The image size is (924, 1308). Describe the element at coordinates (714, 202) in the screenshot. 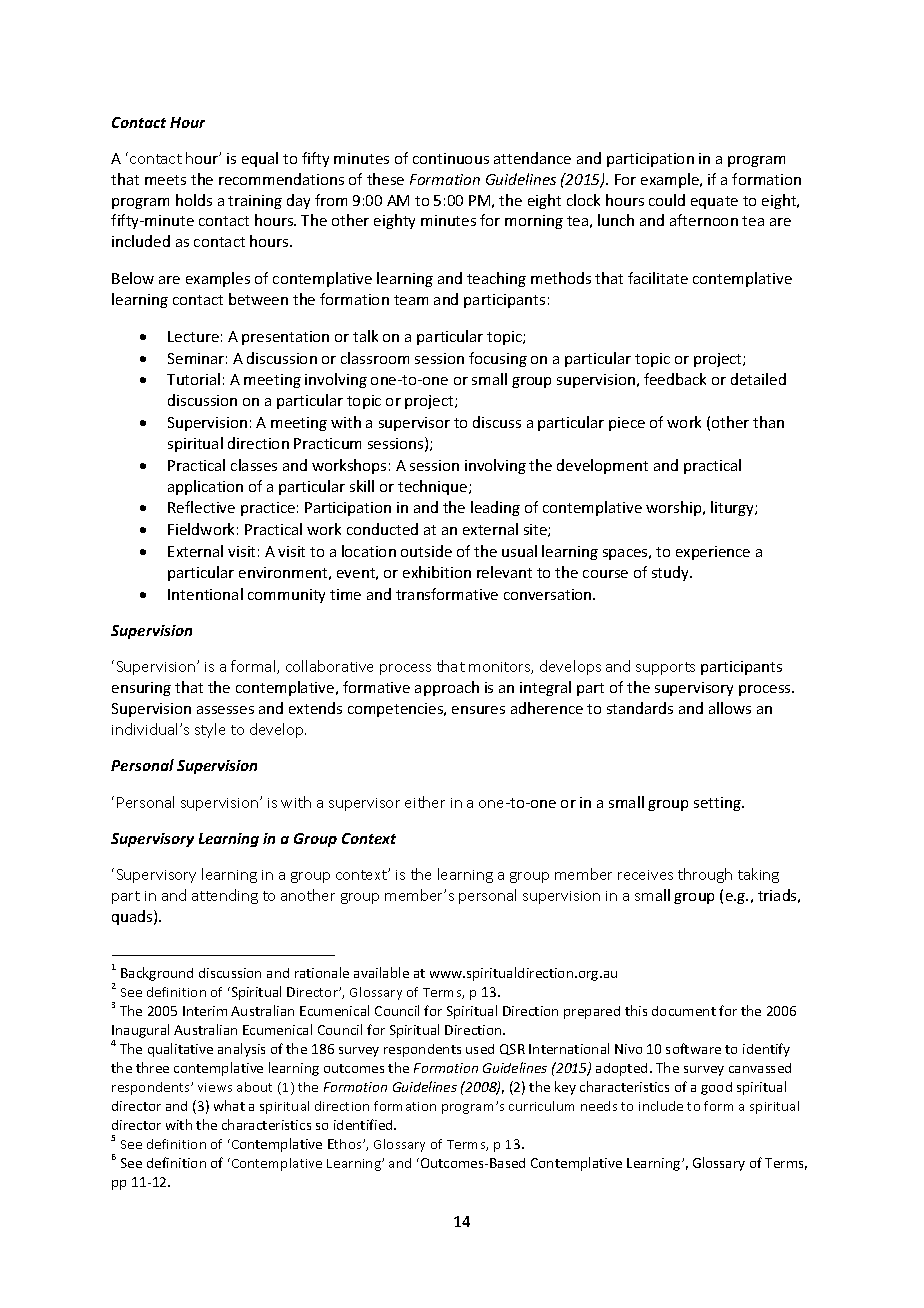

I see `equate` at that location.
